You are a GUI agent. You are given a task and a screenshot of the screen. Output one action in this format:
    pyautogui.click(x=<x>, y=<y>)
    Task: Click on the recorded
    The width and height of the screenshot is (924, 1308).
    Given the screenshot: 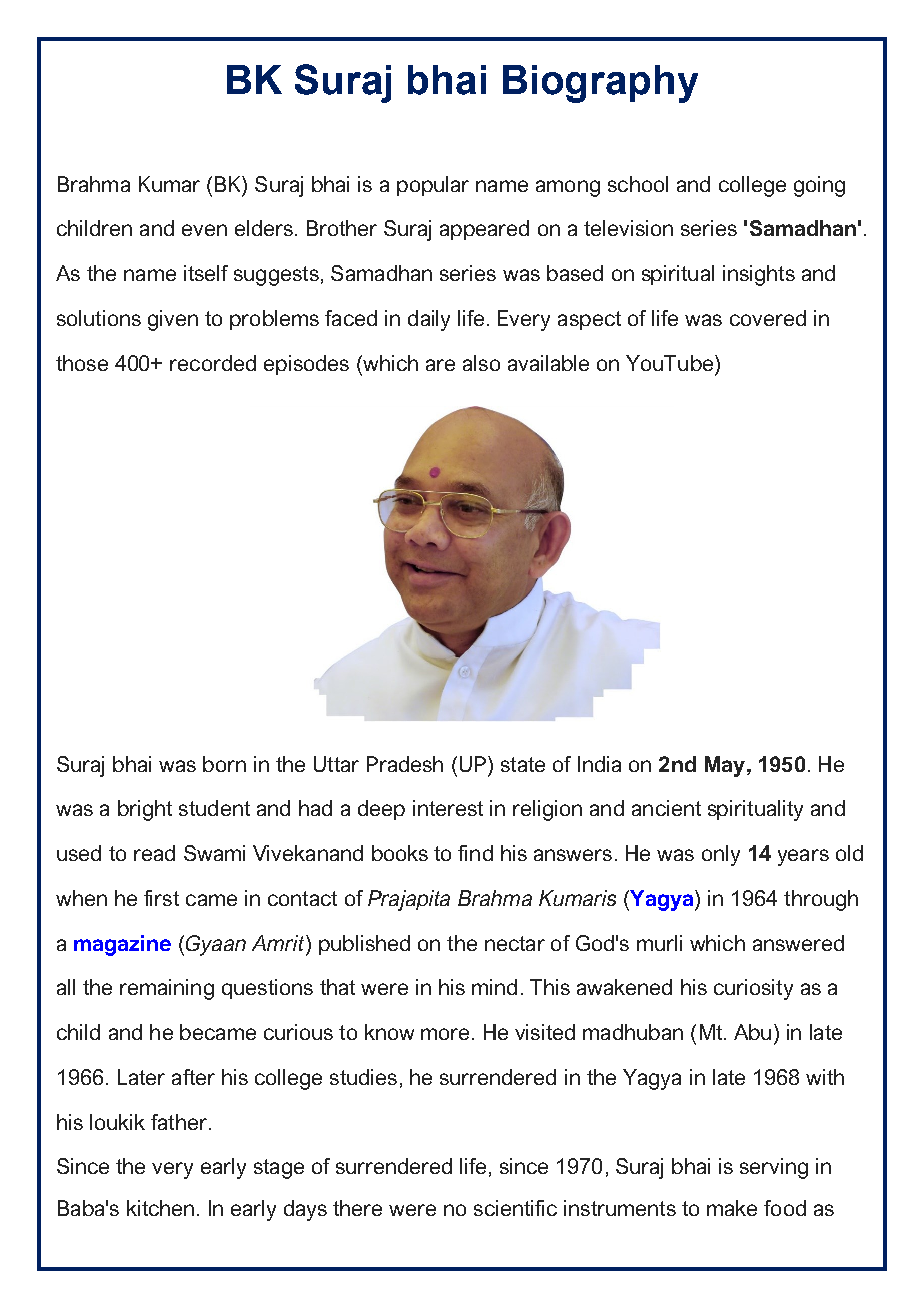 What is the action you would take?
    pyautogui.click(x=213, y=363)
